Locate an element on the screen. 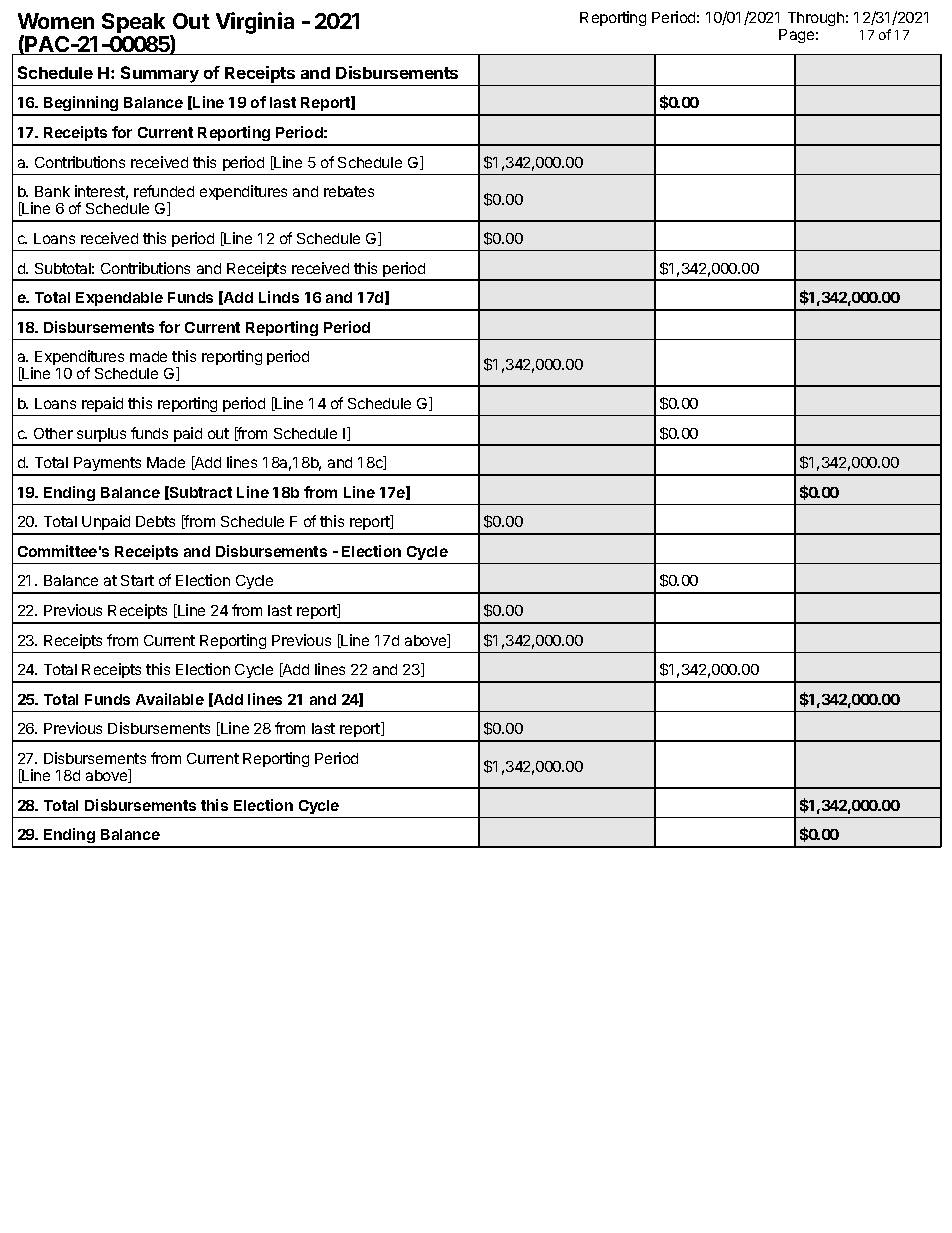  Virginia is located at coordinates (255, 23).
